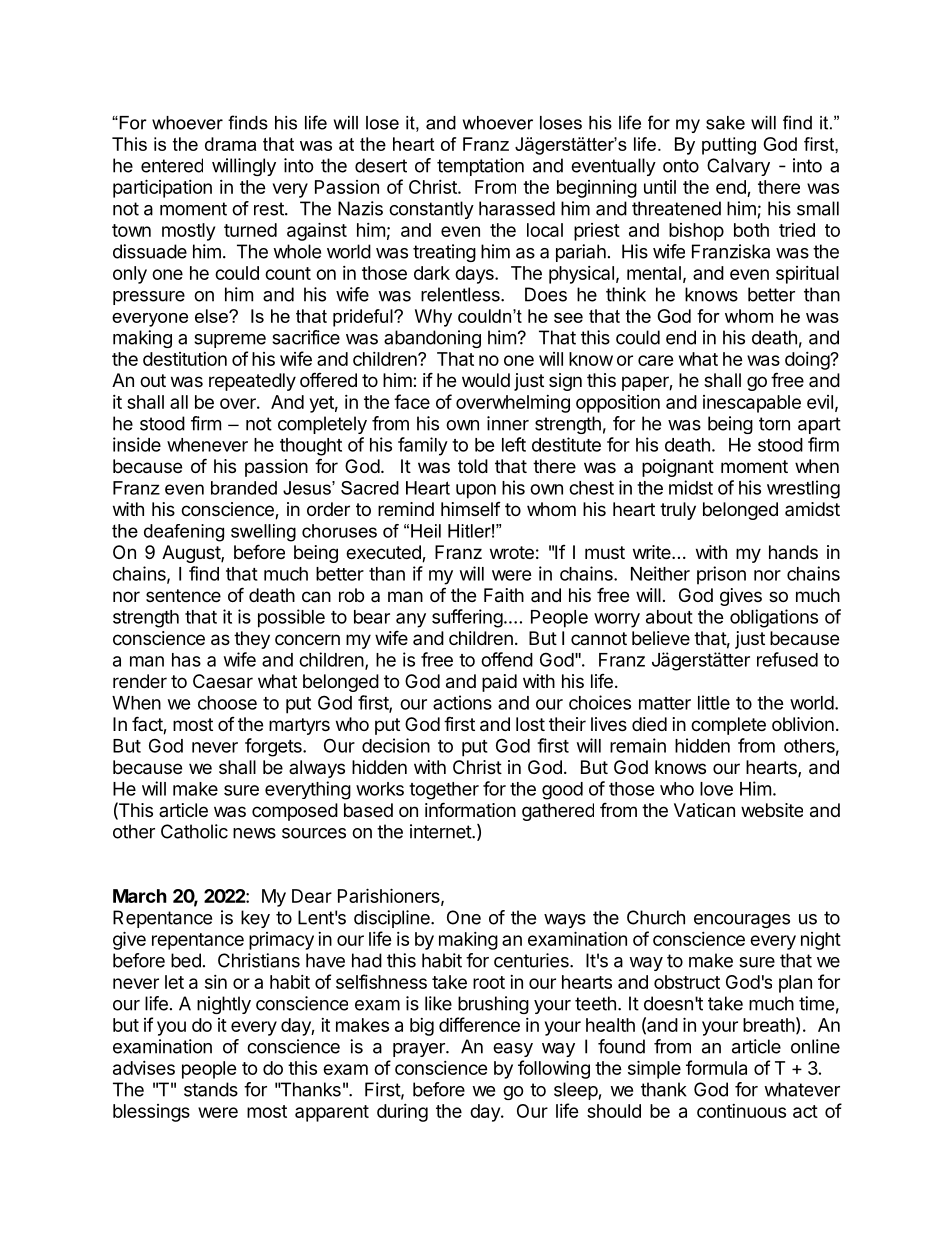 This screenshot has width=952, height=1233. I want to click on temptation, so click(480, 167).
